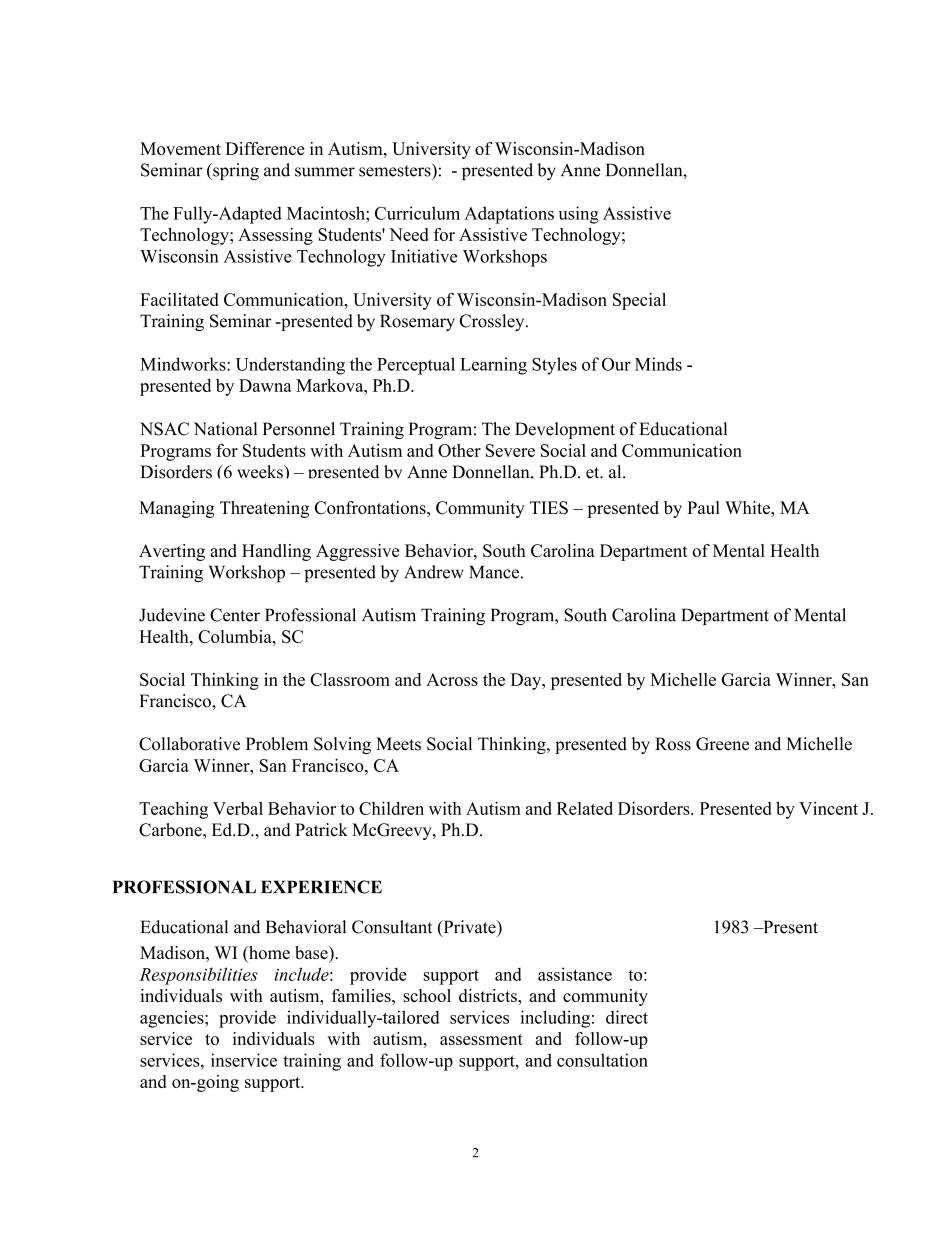 This screenshot has height=1233, width=952. What do you see at coordinates (578, 215) in the screenshot?
I see `using` at bounding box center [578, 215].
